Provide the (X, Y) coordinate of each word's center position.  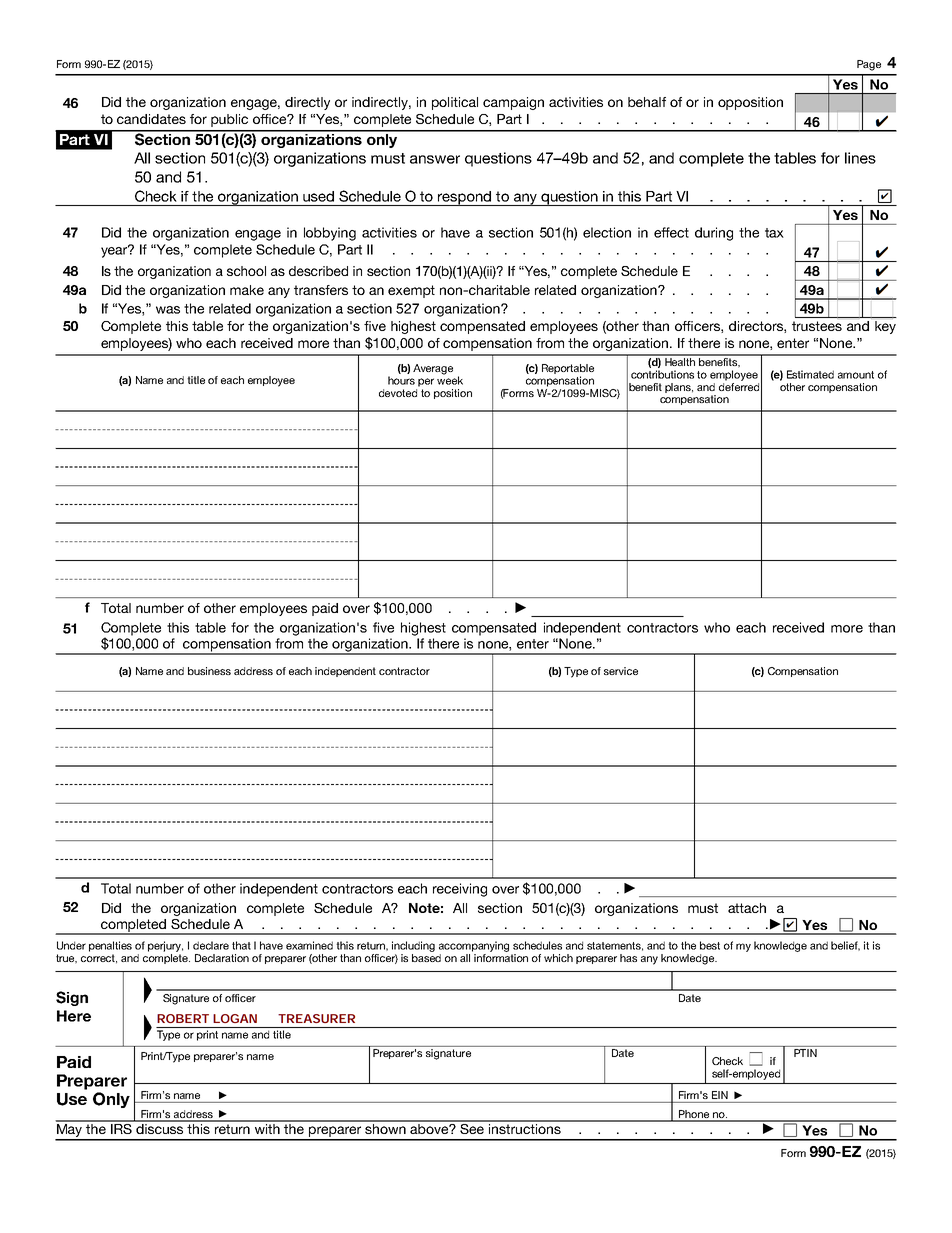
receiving (460, 890)
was (168, 310)
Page (869, 65)
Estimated (810, 374)
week (450, 379)
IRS (121, 1127)
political (455, 103)
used (318, 196)
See (473, 1127)
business (209, 671)
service (621, 671)
